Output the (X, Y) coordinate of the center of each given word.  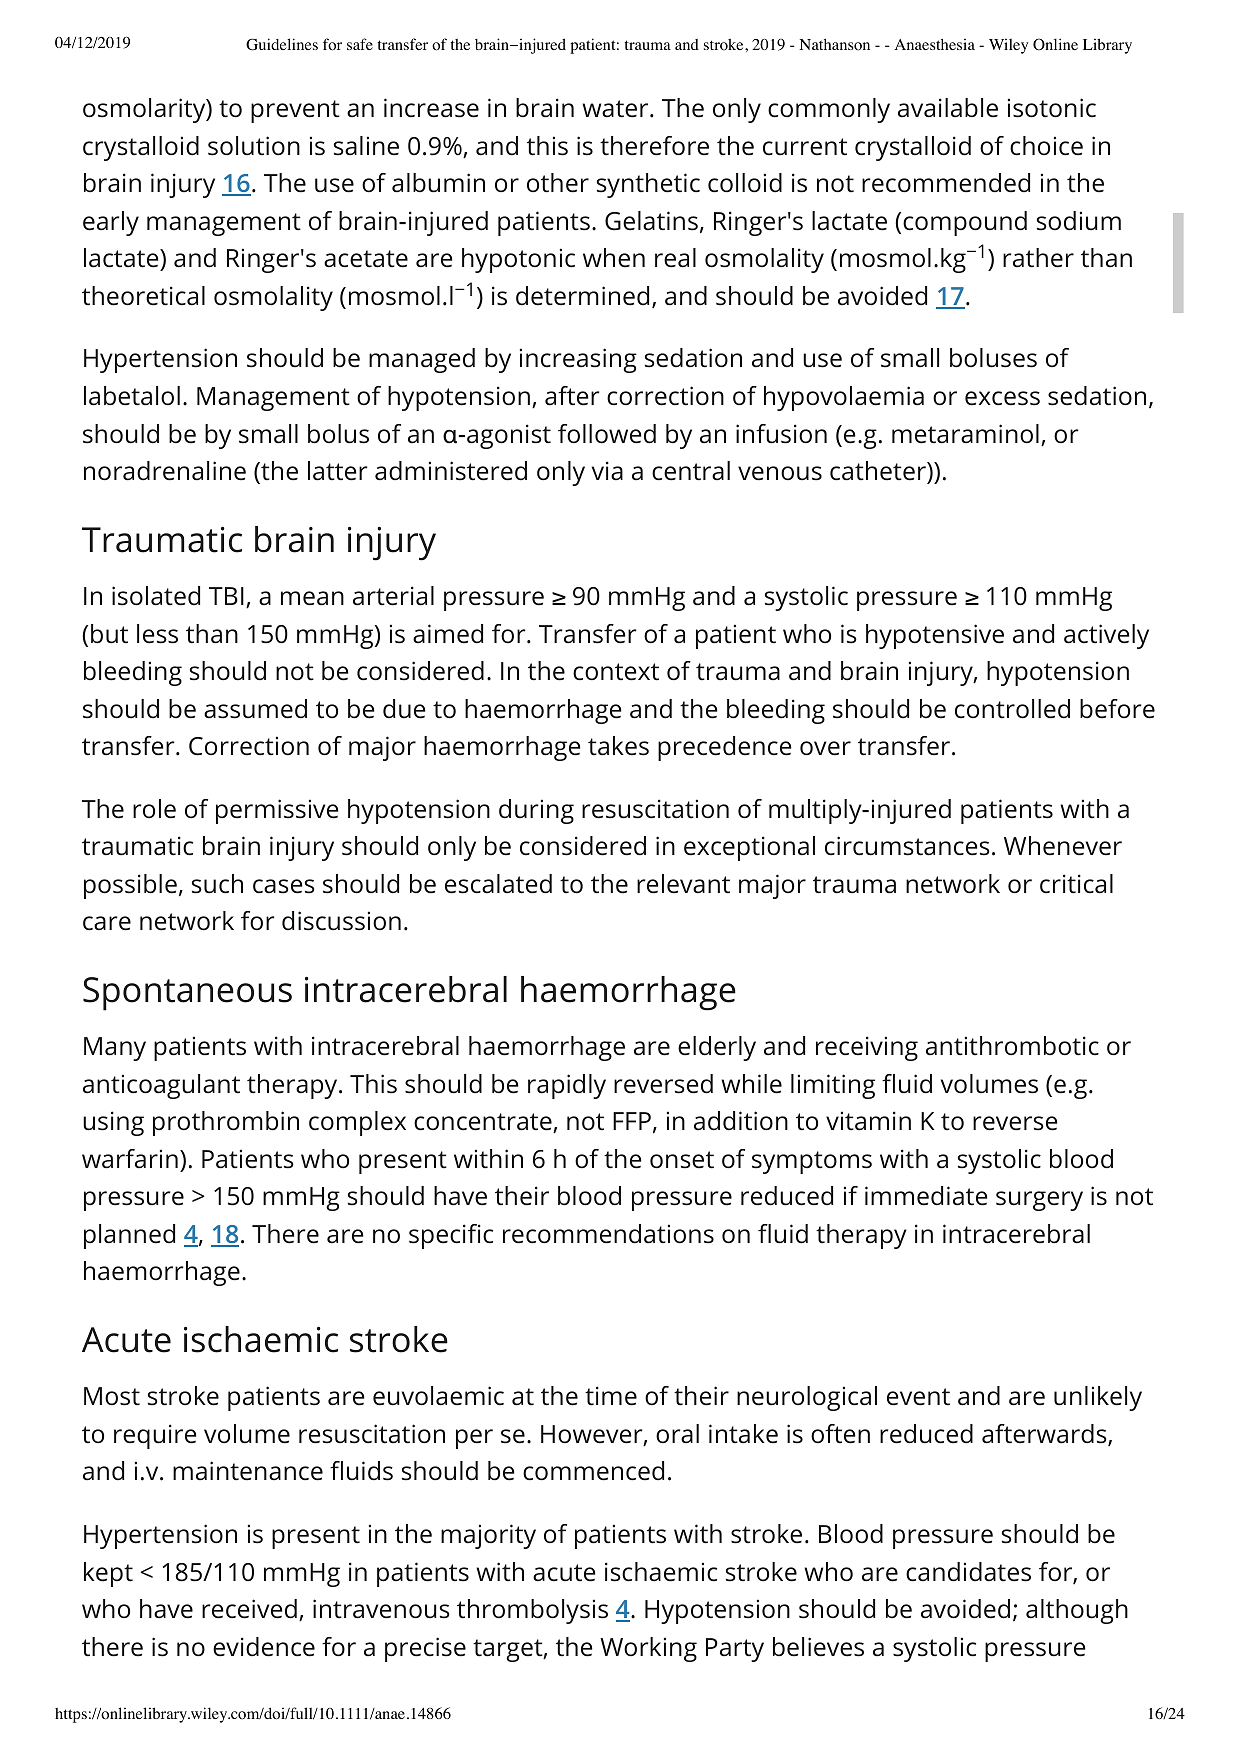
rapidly (567, 1086)
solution (254, 146)
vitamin (868, 1121)
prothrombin (226, 1123)
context (616, 672)
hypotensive (935, 636)
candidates (968, 1572)
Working (648, 1649)
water (616, 109)
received (249, 1609)
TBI (226, 596)
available (948, 108)
